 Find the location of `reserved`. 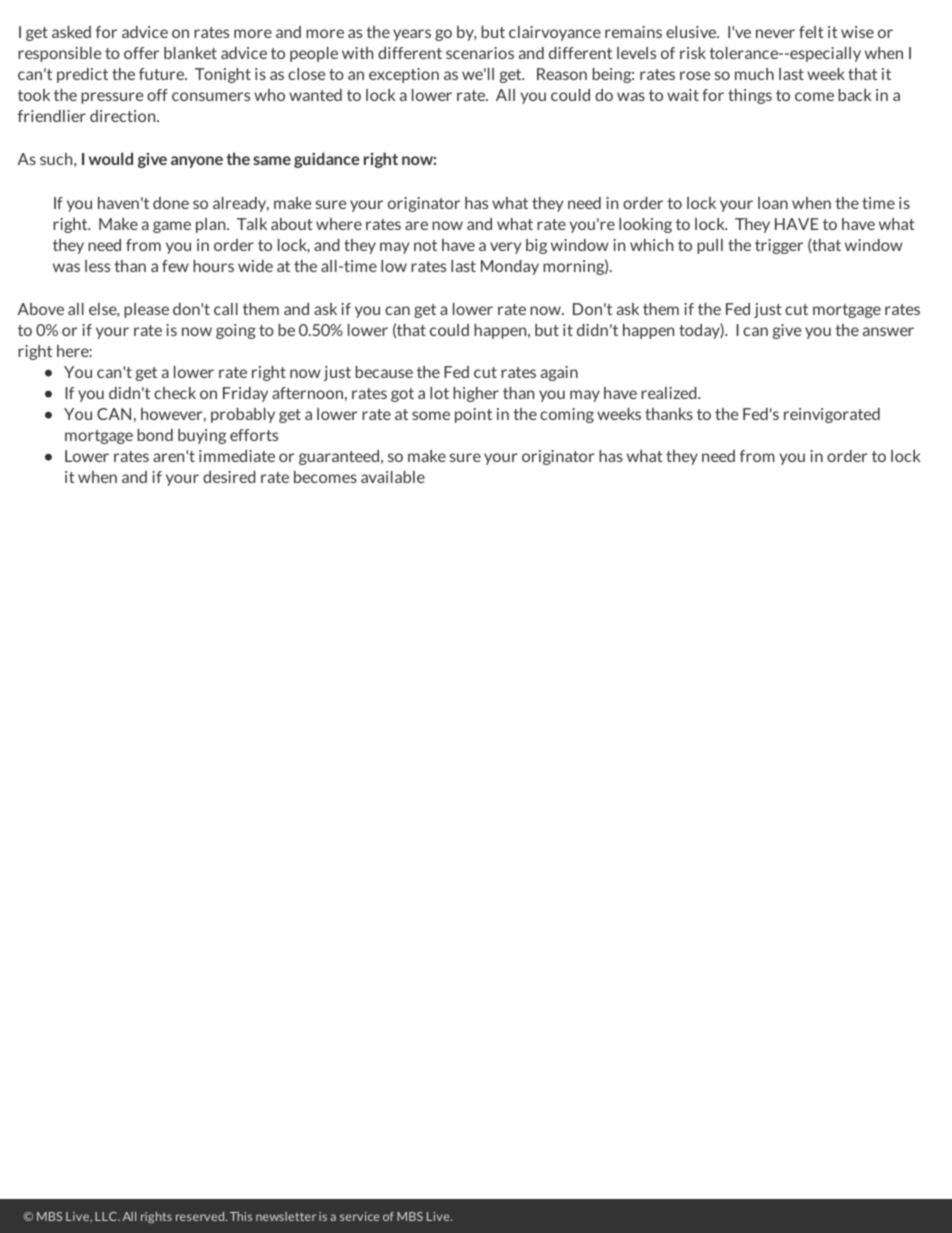

reserved is located at coordinates (201, 1216).
